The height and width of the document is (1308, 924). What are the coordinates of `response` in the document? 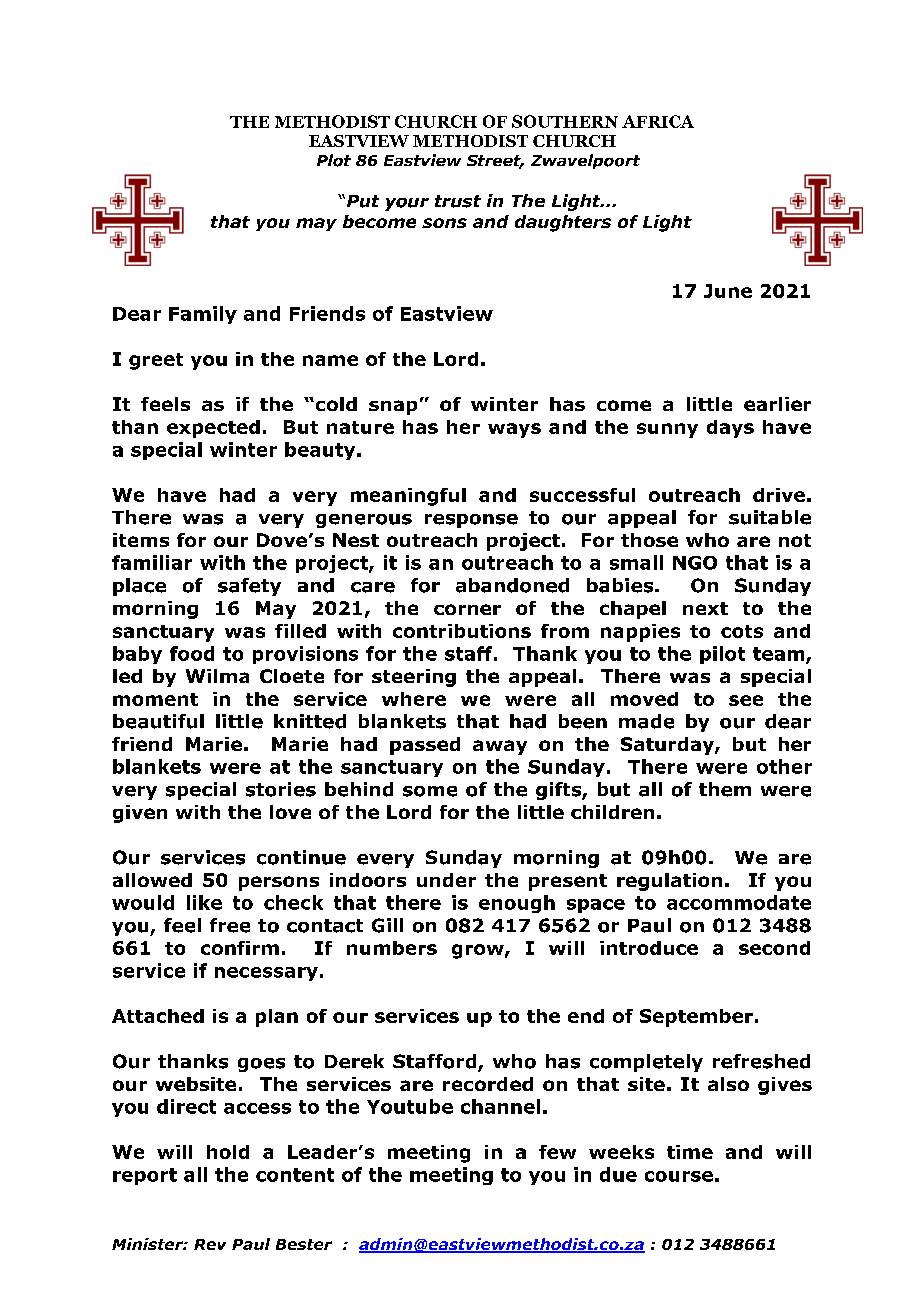 It's located at (471, 521).
